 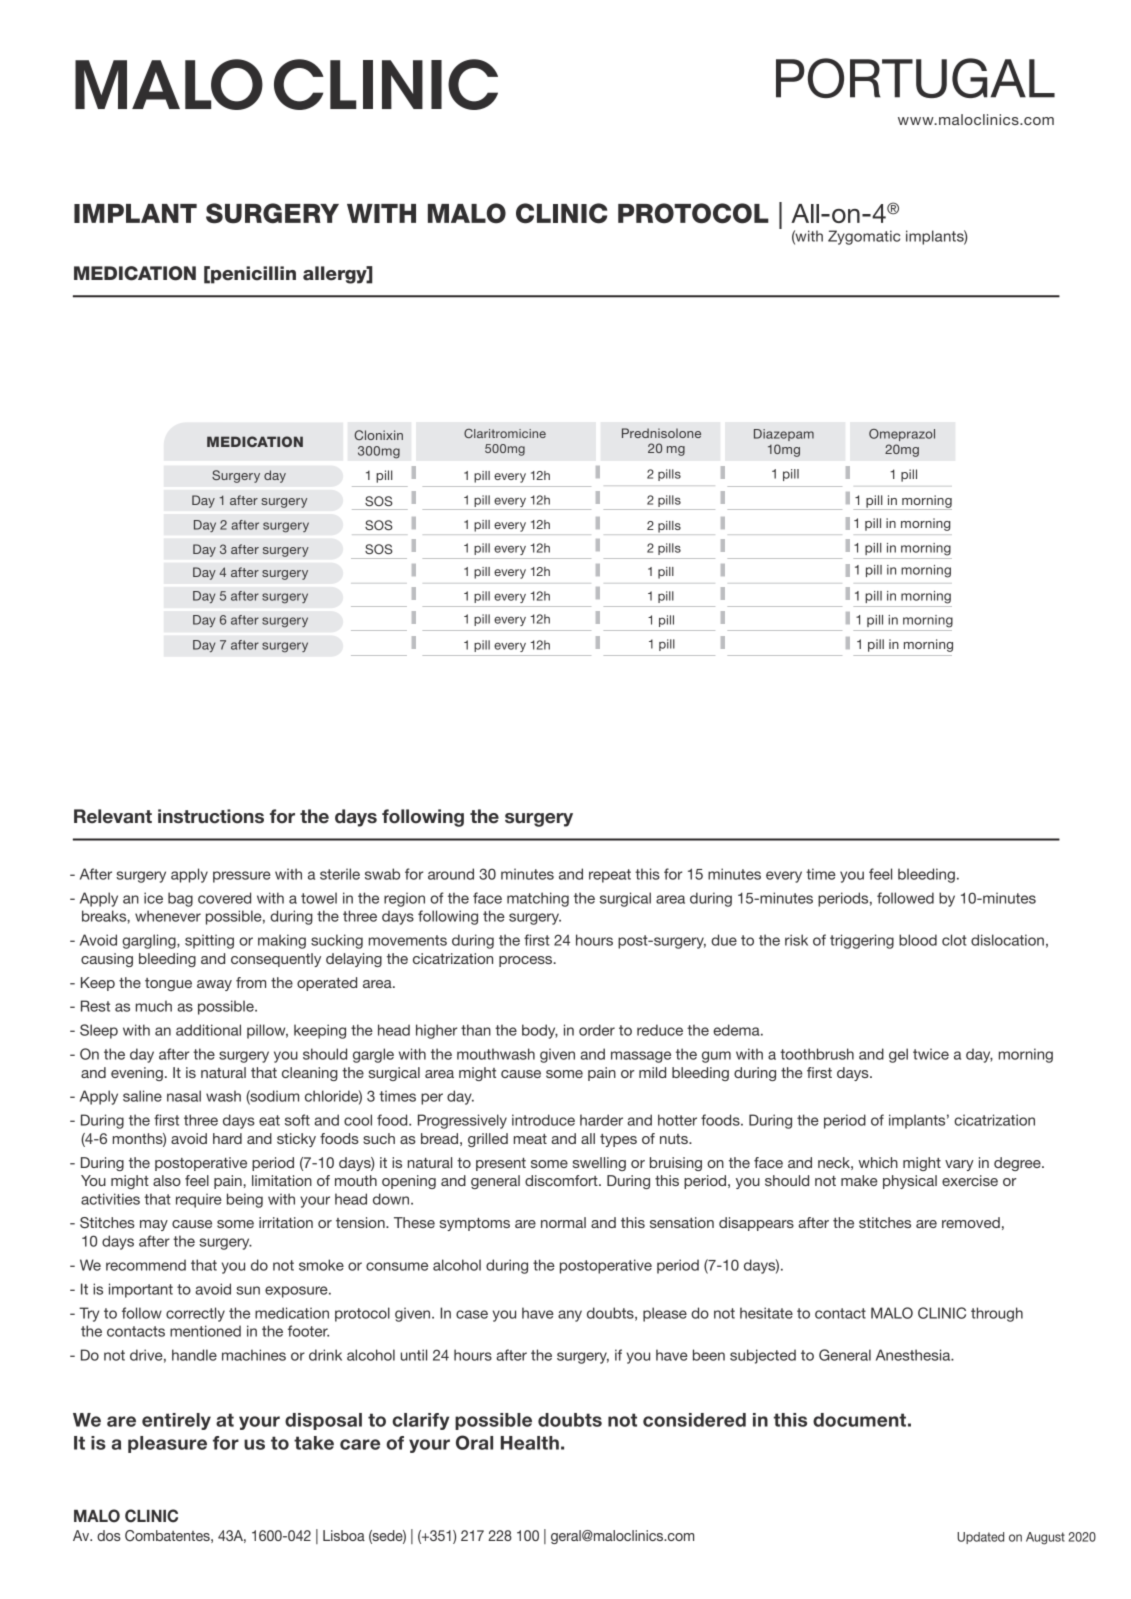 I want to click on pleasure, so click(x=167, y=1444).
